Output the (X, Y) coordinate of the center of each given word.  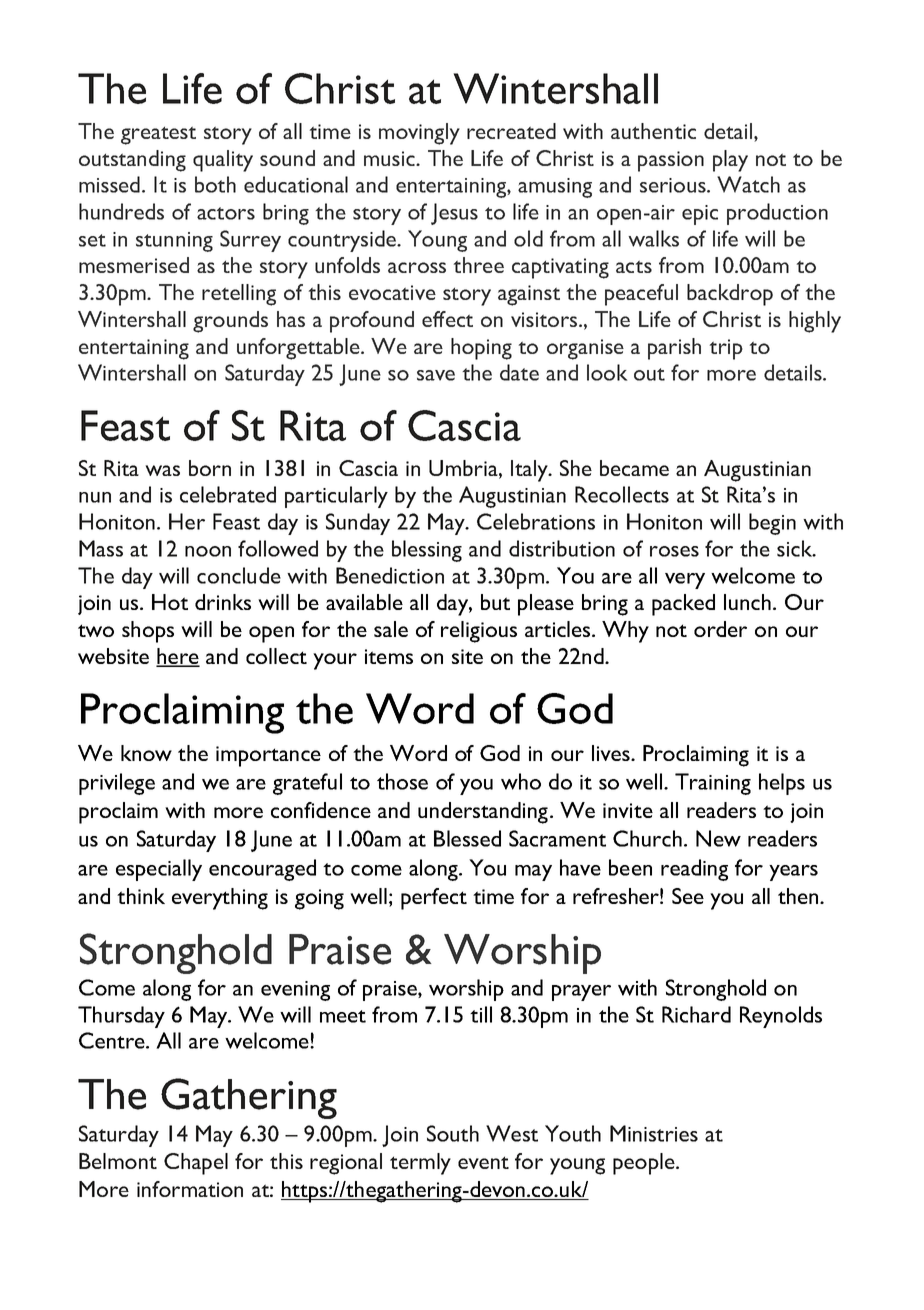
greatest (158, 135)
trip (726, 349)
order (720, 629)
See (688, 896)
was (162, 470)
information (190, 1189)
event (483, 1162)
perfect (434, 899)
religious (479, 632)
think (141, 896)
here (178, 657)
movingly (419, 134)
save (436, 375)
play (730, 161)
